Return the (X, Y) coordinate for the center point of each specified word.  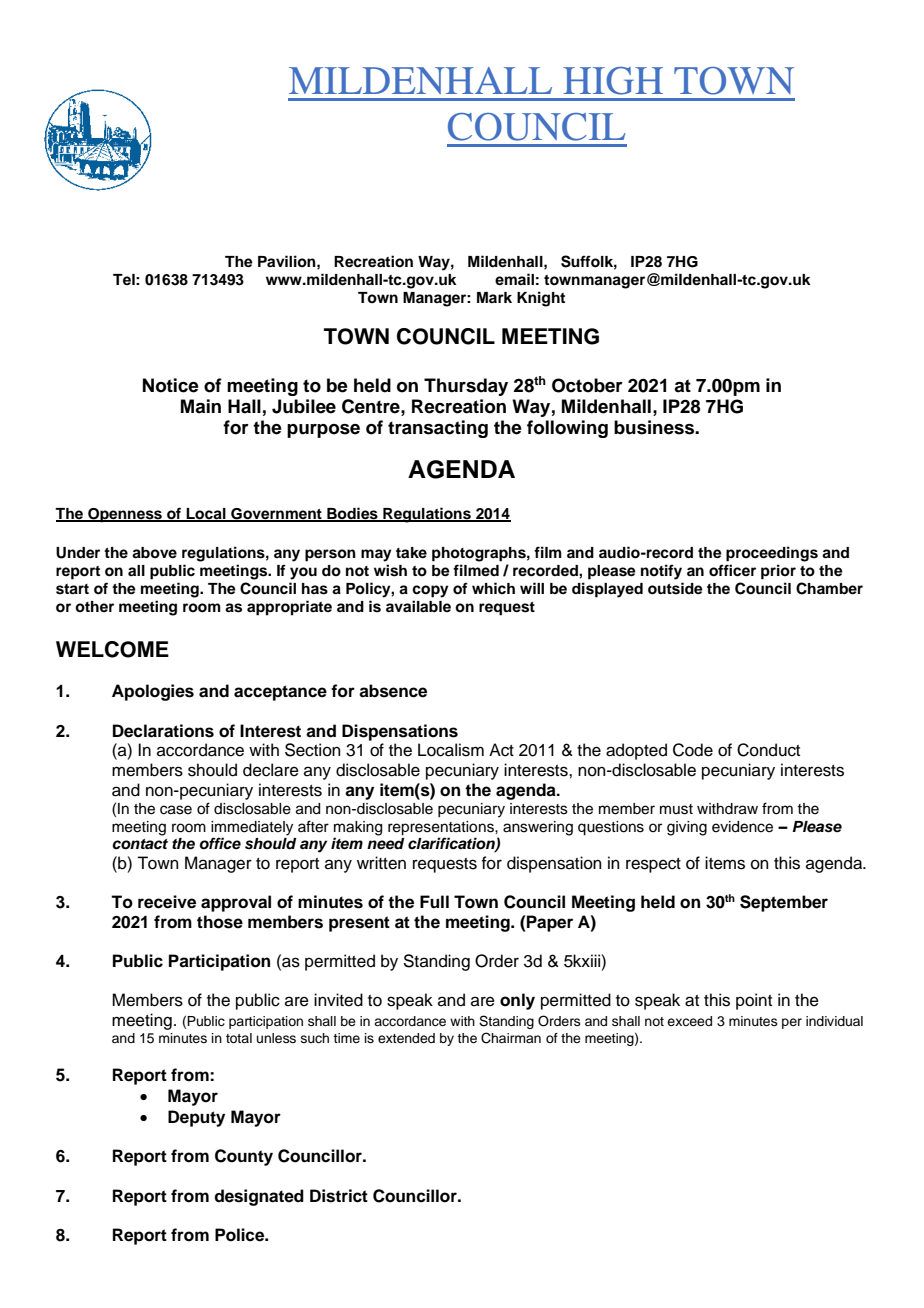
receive (167, 902)
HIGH (613, 81)
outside (675, 588)
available (418, 606)
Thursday (466, 387)
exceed (689, 1021)
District (339, 1196)
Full (434, 902)
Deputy (196, 1118)
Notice (171, 385)
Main (201, 406)
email (514, 279)
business (655, 427)
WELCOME (112, 649)
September (784, 903)
